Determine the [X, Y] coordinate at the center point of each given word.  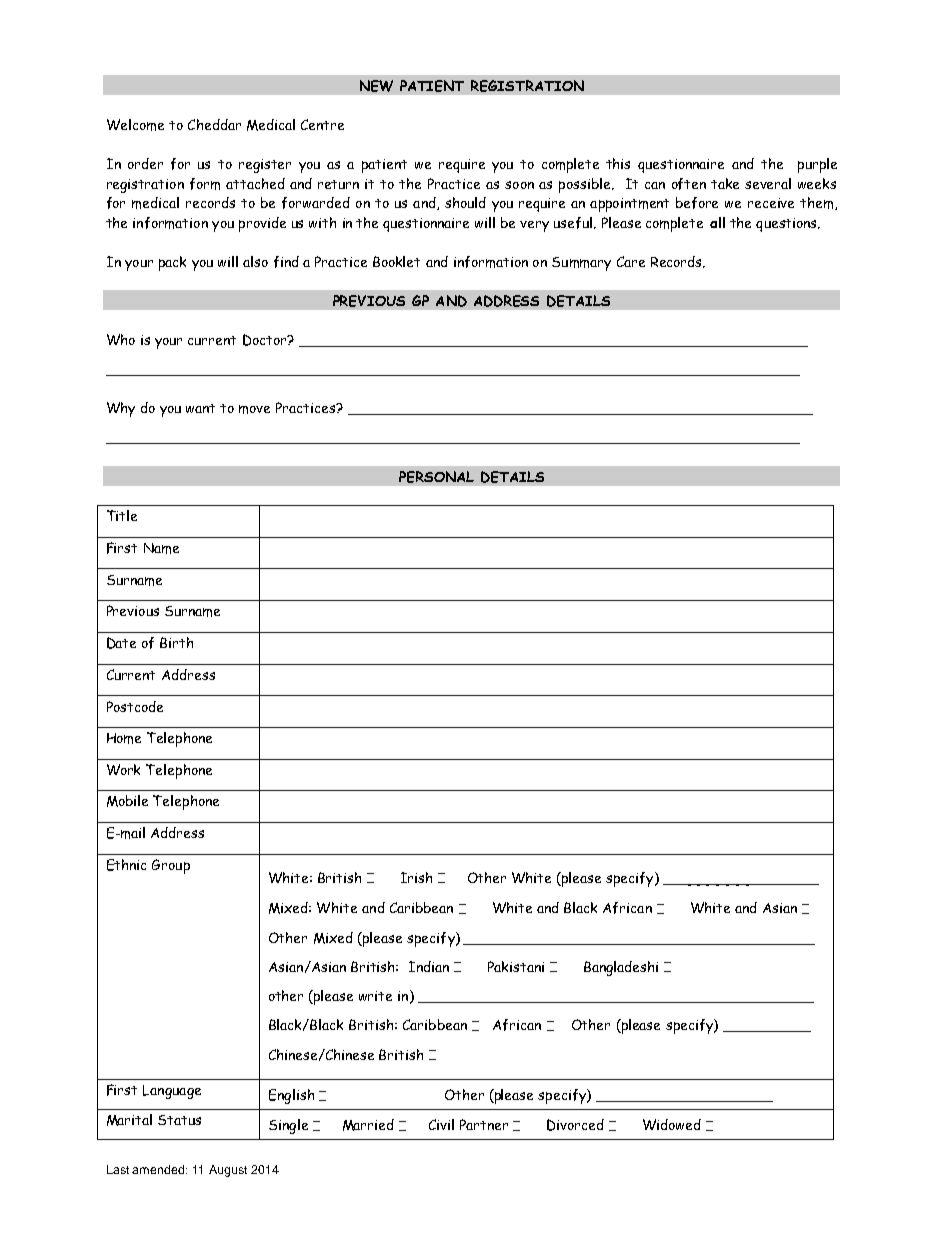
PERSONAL [436, 477]
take [725, 183]
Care [631, 261]
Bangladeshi [621, 968]
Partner [484, 1124]
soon [519, 185]
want [200, 408]
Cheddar [214, 124]
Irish [416, 877]
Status [179, 1120]
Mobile [127, 801]
